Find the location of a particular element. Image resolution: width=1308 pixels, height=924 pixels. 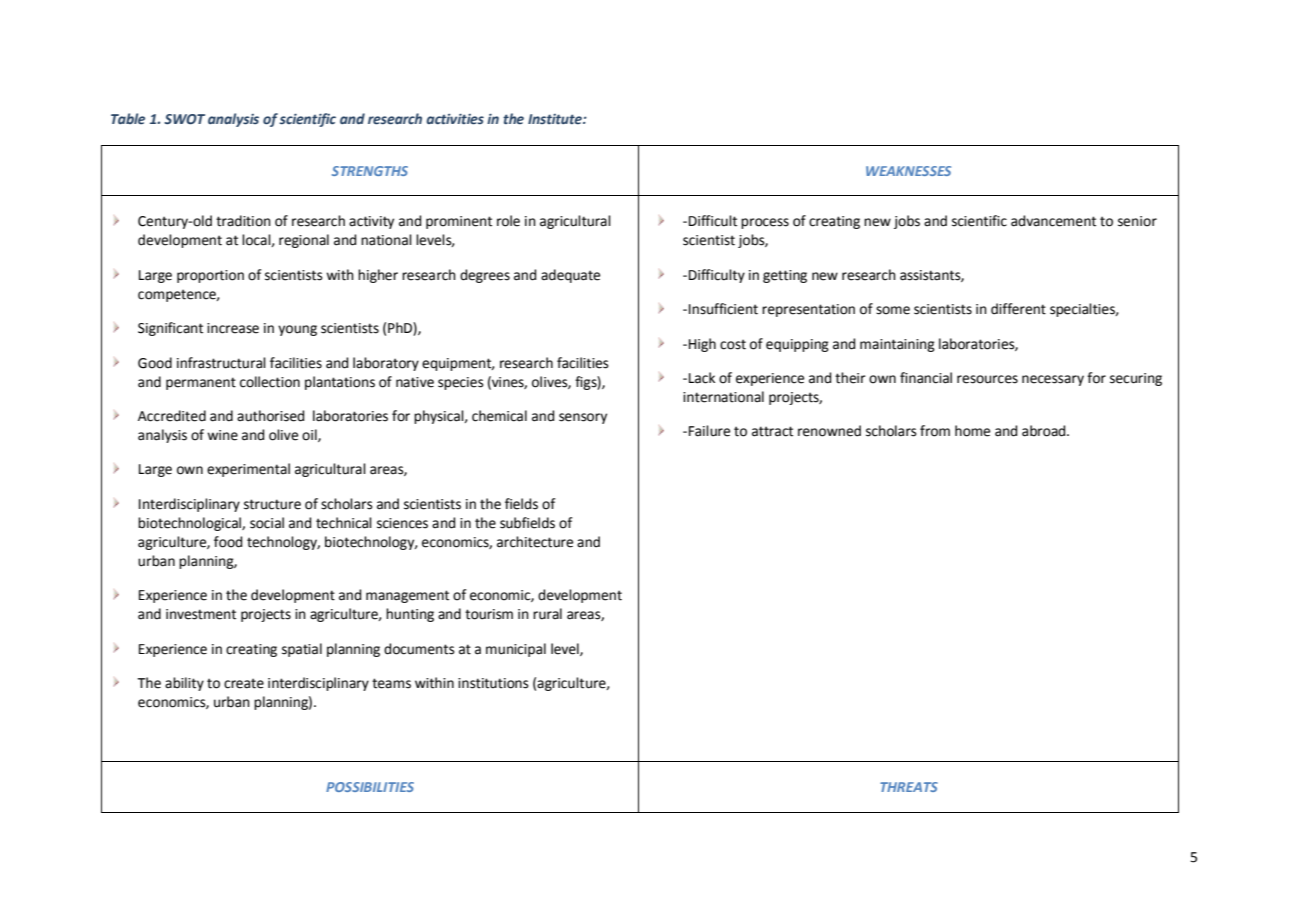

WEAKNESSES is located at coordinates (908, 171).
